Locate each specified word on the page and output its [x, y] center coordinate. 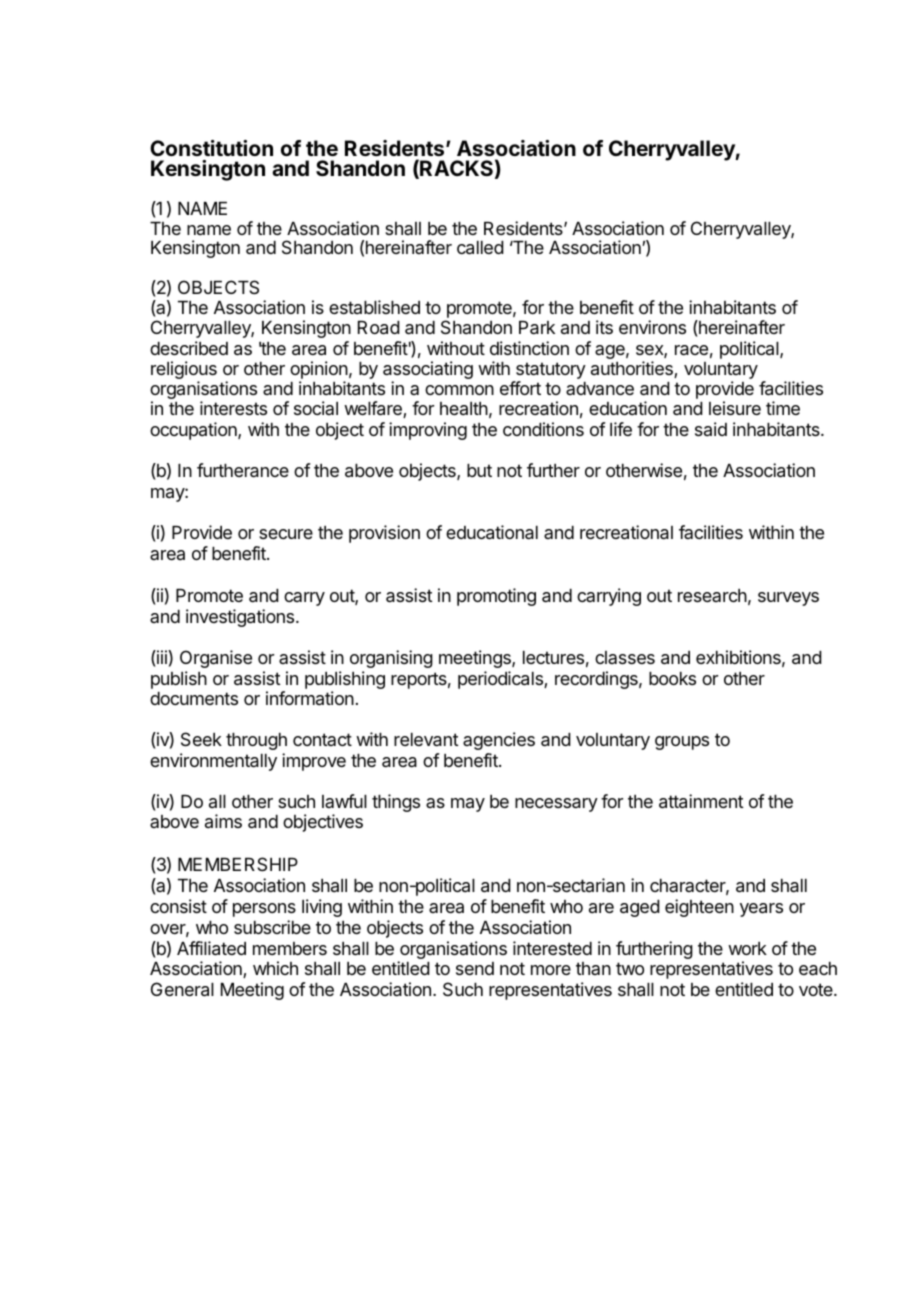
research [712, 595]
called [480, 248]
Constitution [211, 148]
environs [652, 327]
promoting [496, 597]
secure [286, 534]
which [275, 968]
